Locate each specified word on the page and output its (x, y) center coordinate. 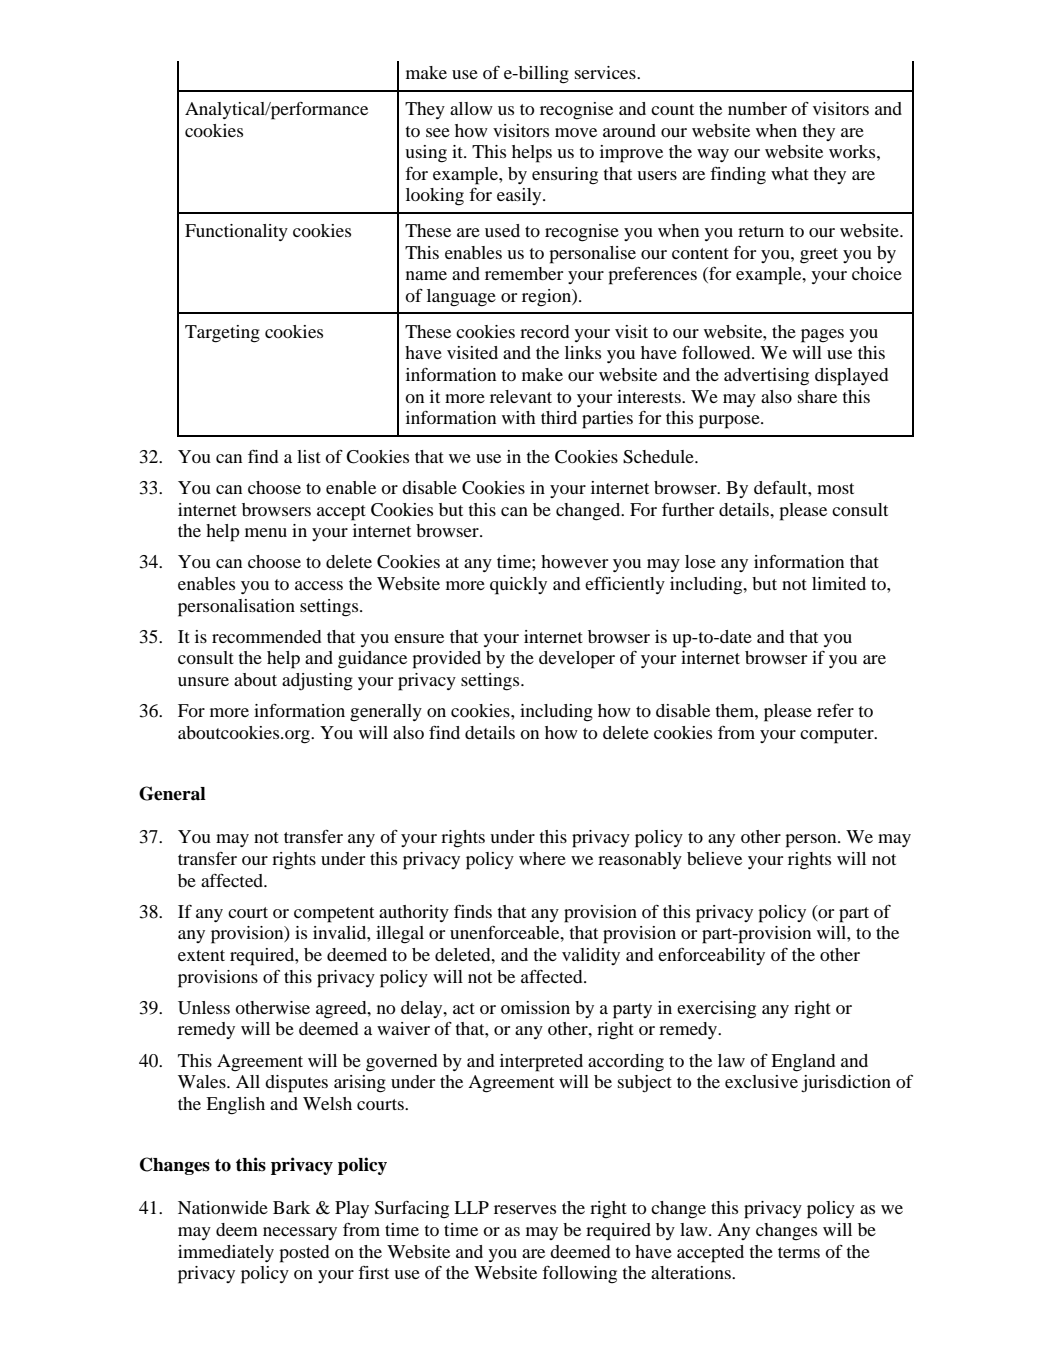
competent (334, 915)
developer (577, 660)
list (309, 456)
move (576, 132)
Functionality (236, 232)
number (757, 108)
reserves (525, 1209)
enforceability (711, 956)
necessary (300, 1233)
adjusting (317, 682)
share (817, 396)
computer (838, 736)
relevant (521, 396)
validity (591, 956)
